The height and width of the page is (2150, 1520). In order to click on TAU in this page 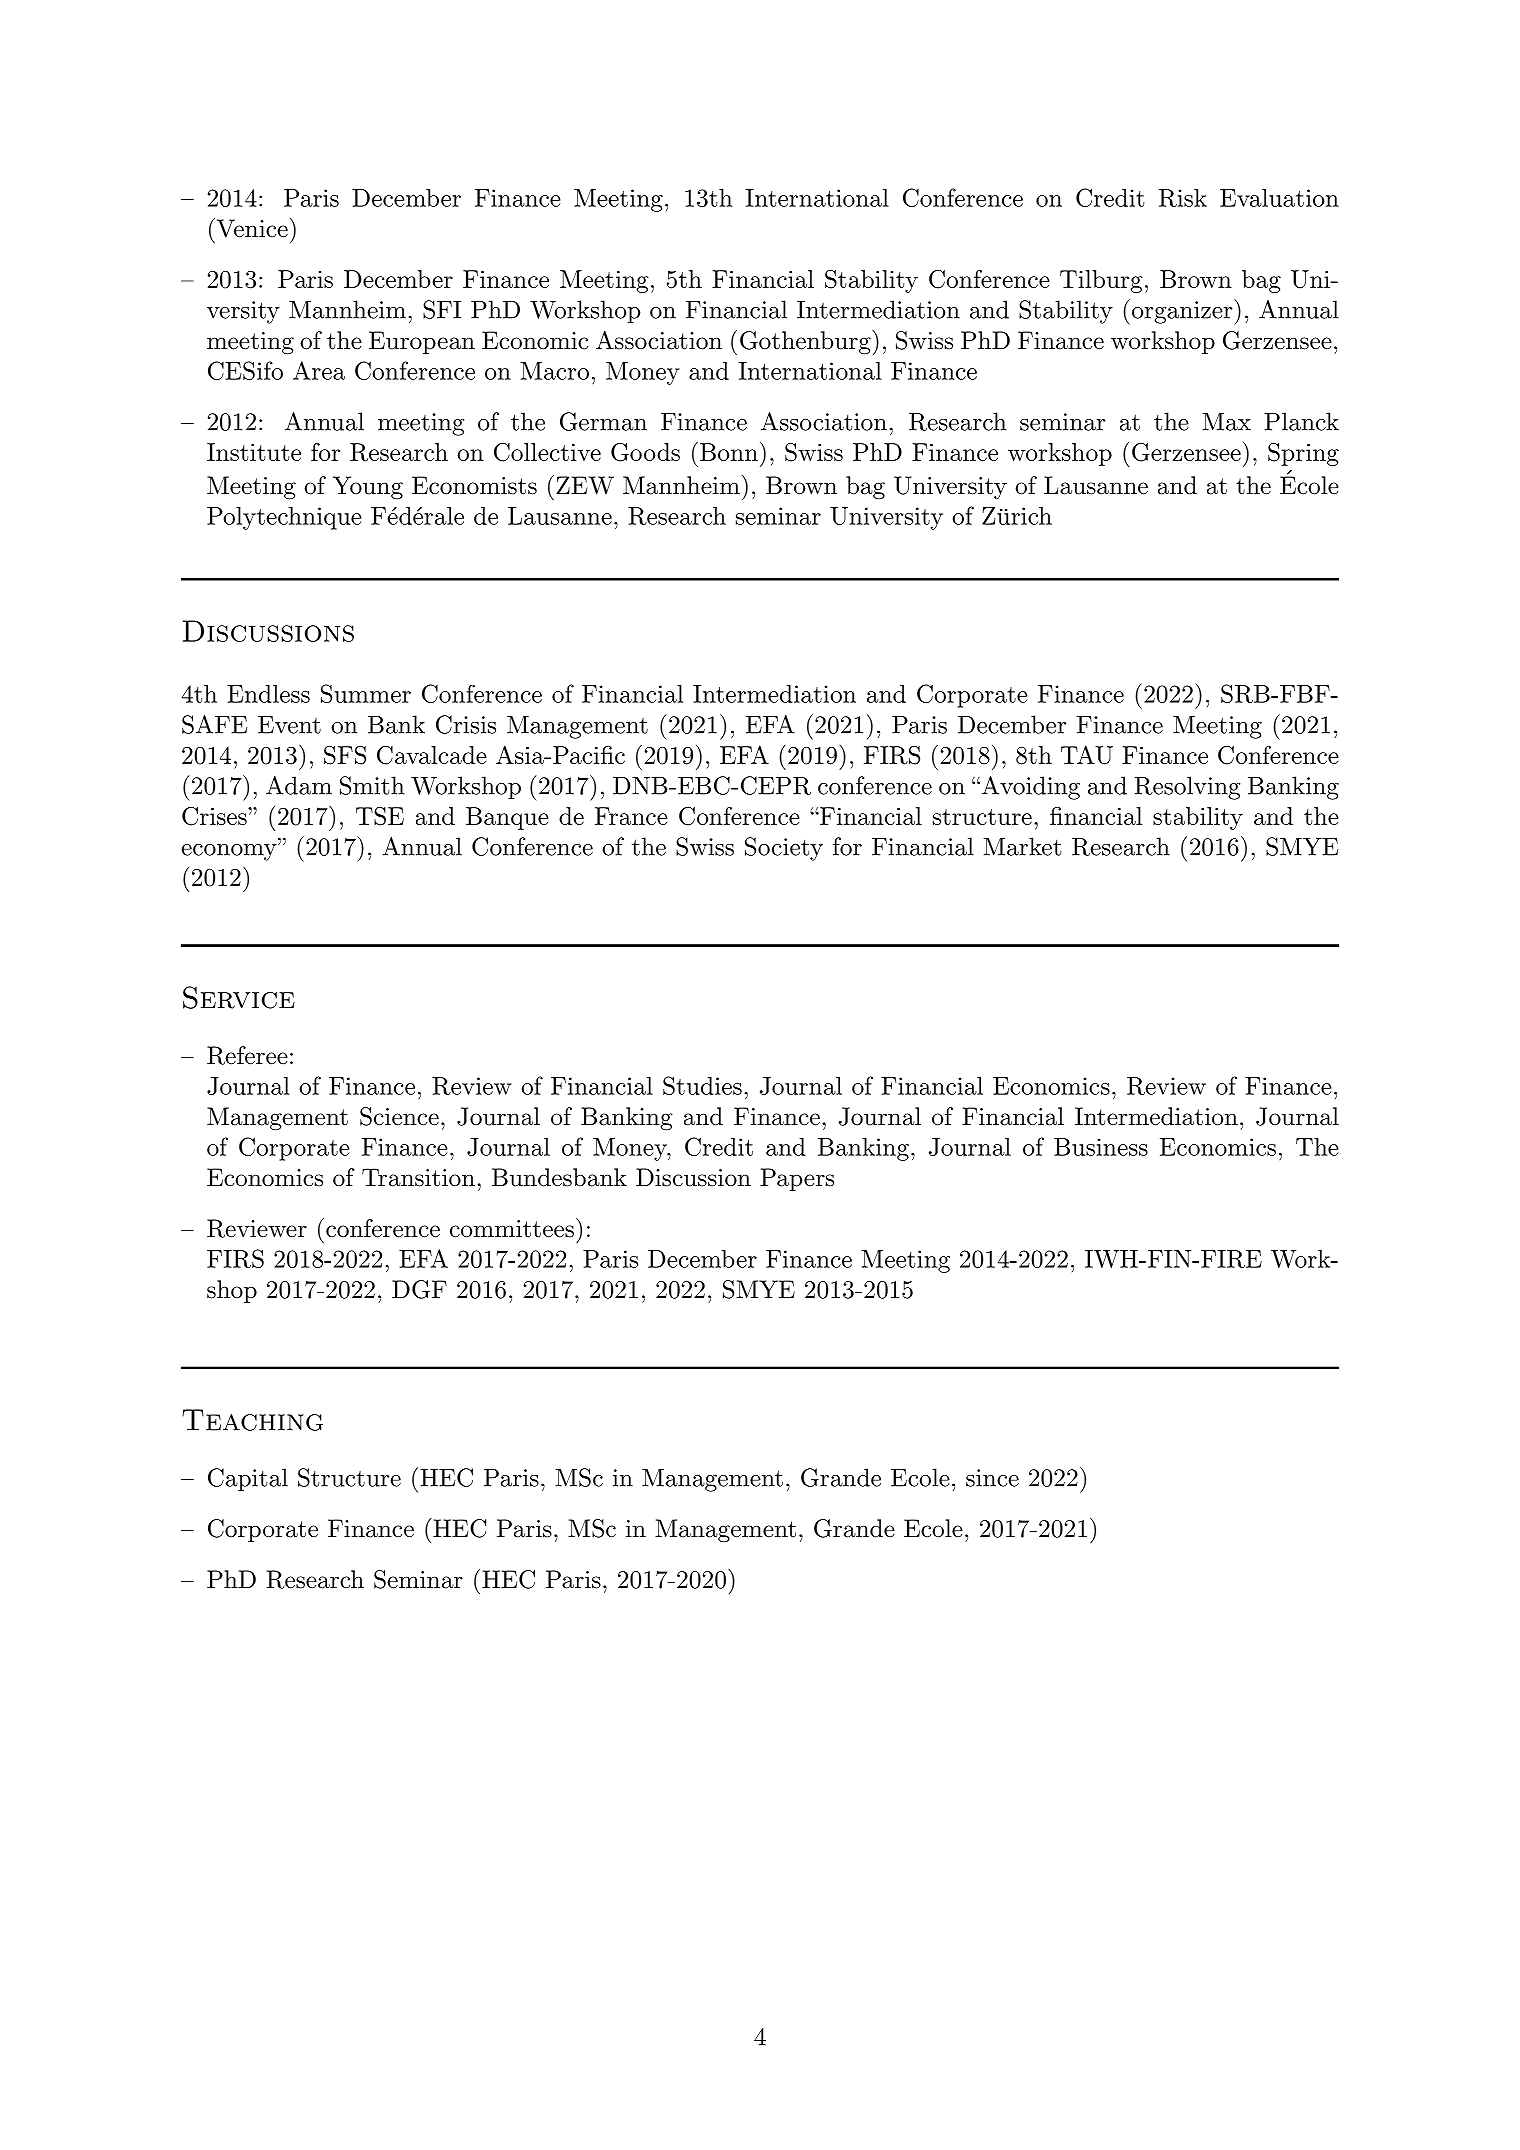, I will do `click(1087, 755)`.
